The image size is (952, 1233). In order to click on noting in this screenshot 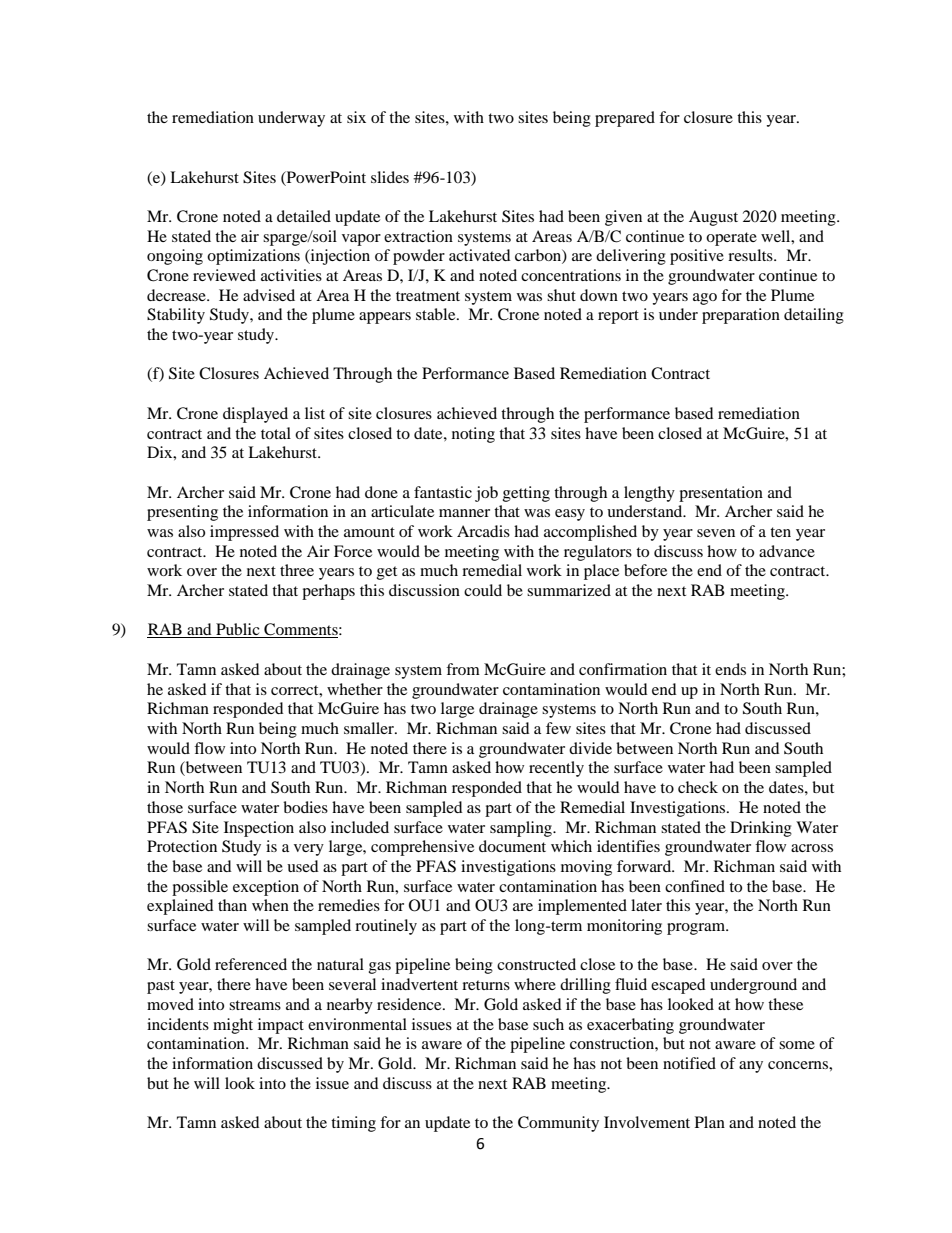, I will do `click(473, 435)`.
